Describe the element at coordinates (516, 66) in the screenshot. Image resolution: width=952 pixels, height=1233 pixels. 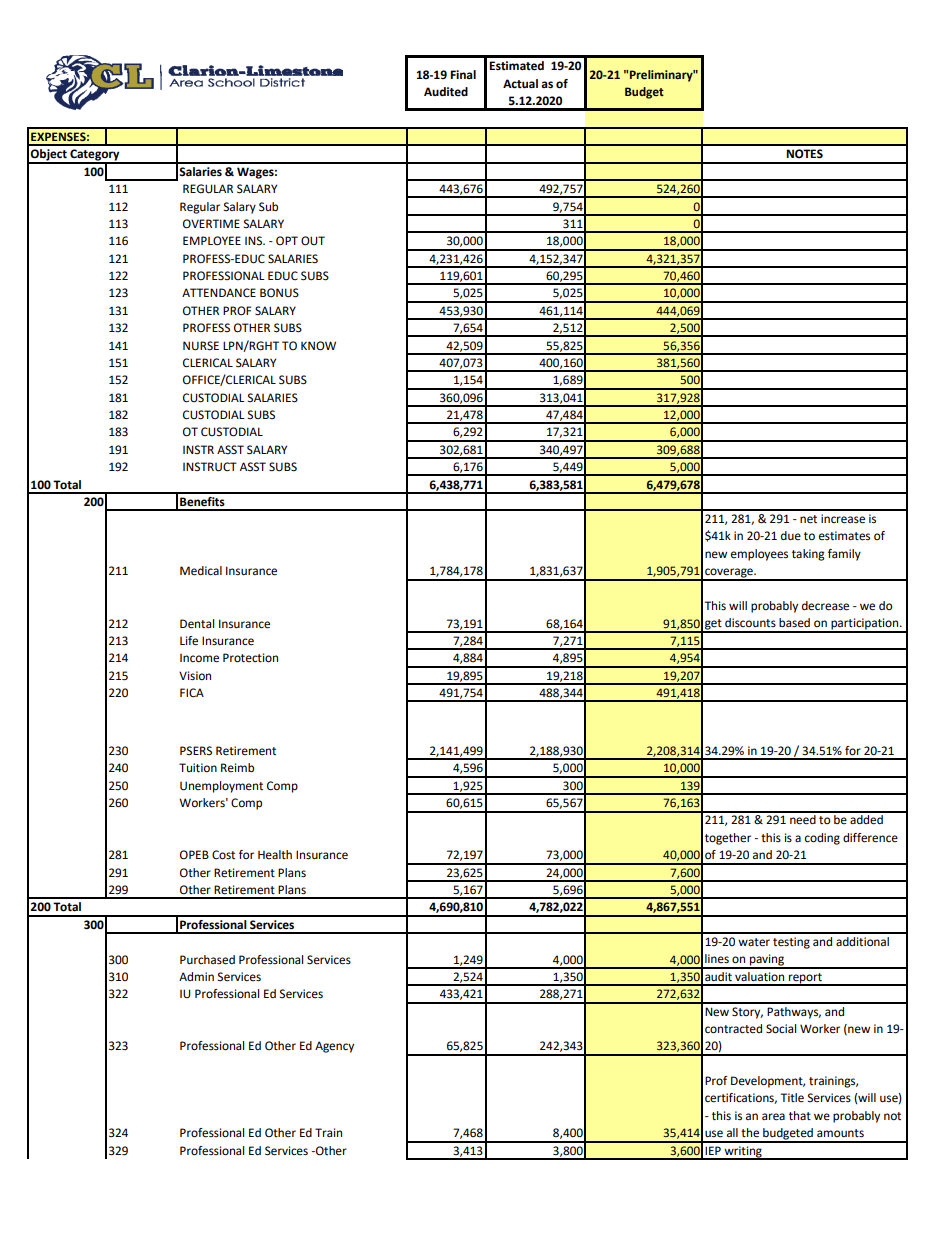
I see `Estimated` at that location.
